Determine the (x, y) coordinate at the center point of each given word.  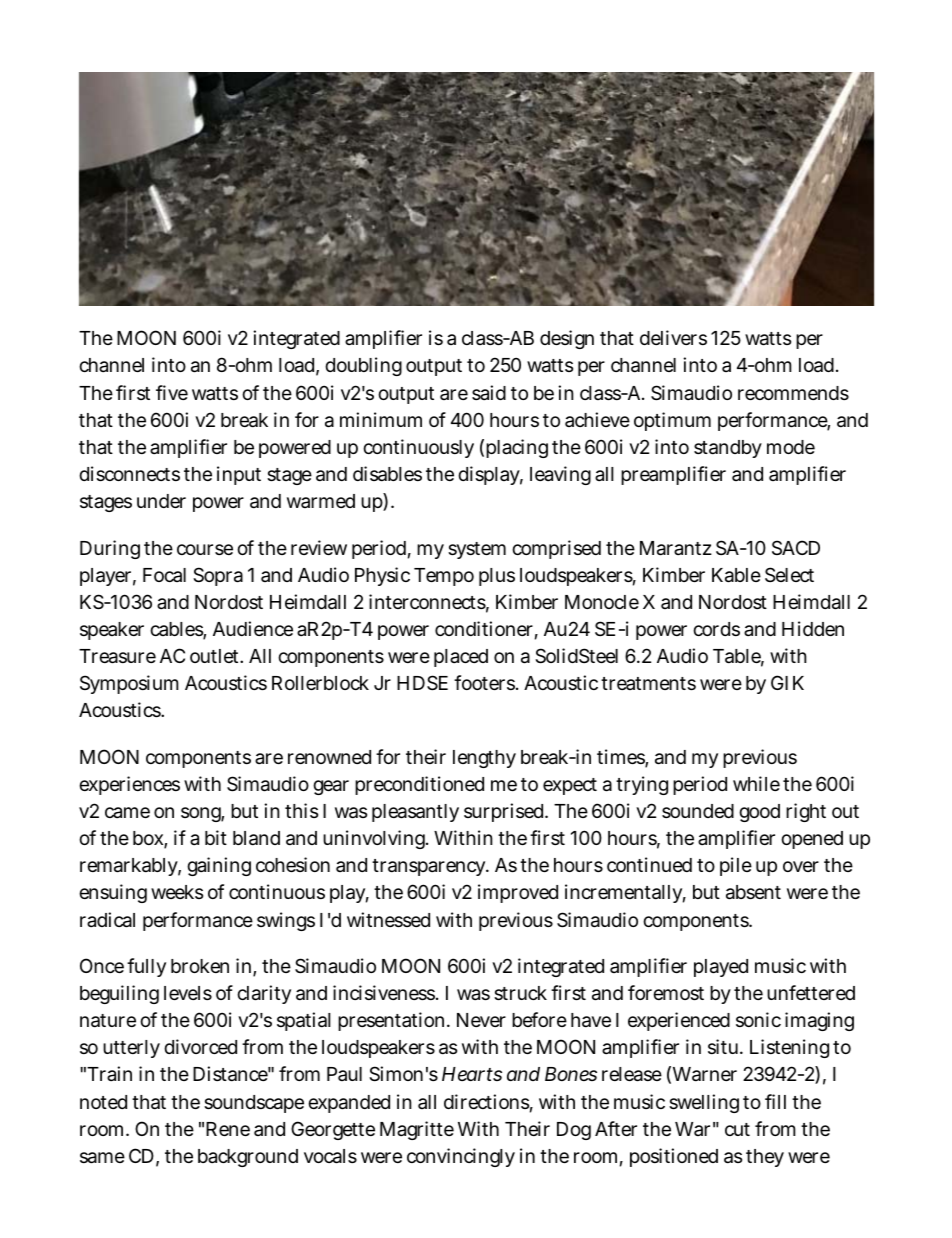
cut (737, 1129)
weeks (177, 892)
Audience (253, 628)
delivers (673, 337)
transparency (430, 867)
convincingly (461, 1157)
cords (716, 629)
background (248, 1158)
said (489, 392)
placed (461, 658)
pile (736, 866)
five (172, 392)
